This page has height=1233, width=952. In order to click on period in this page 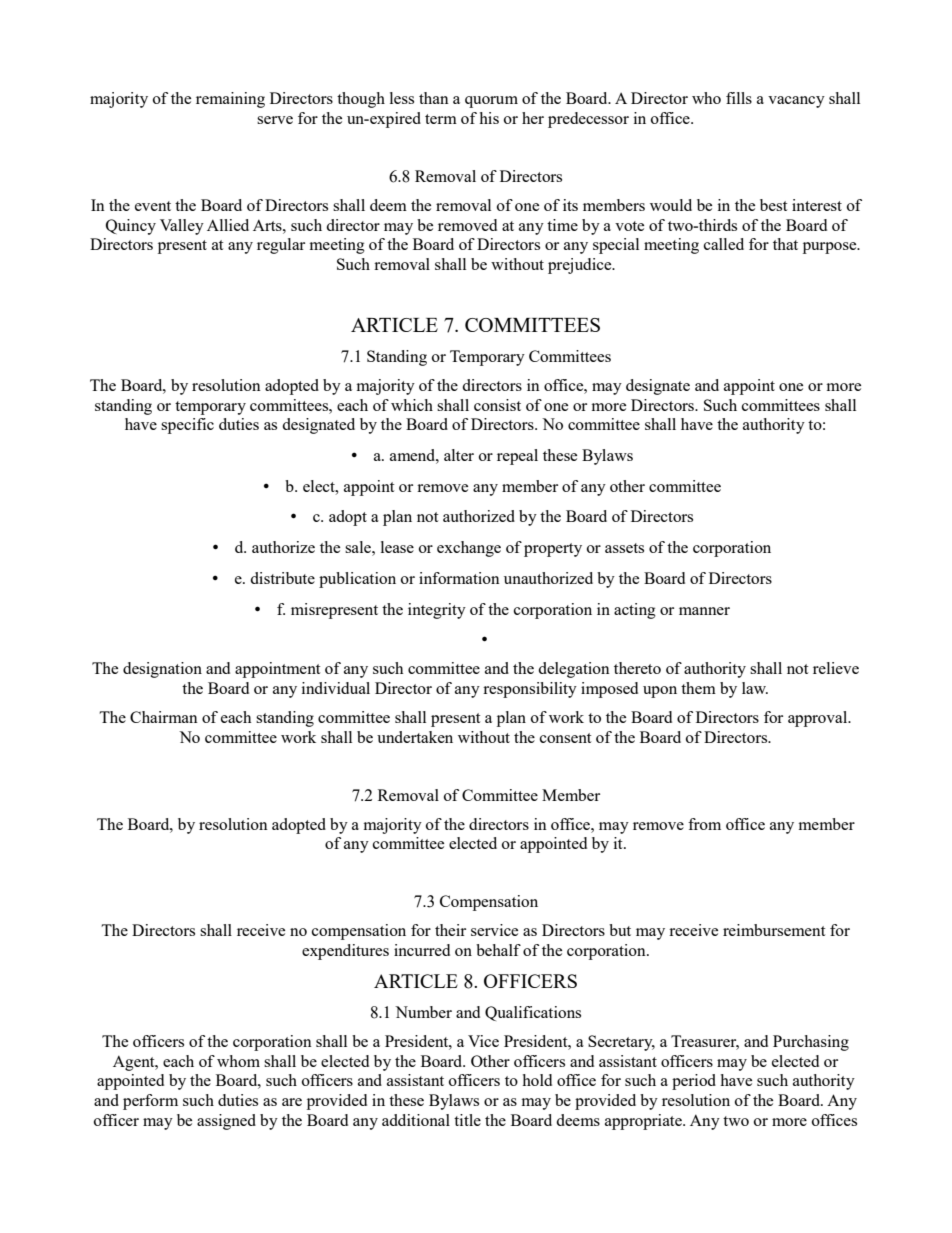, I will do `click(694, 1082)`.
